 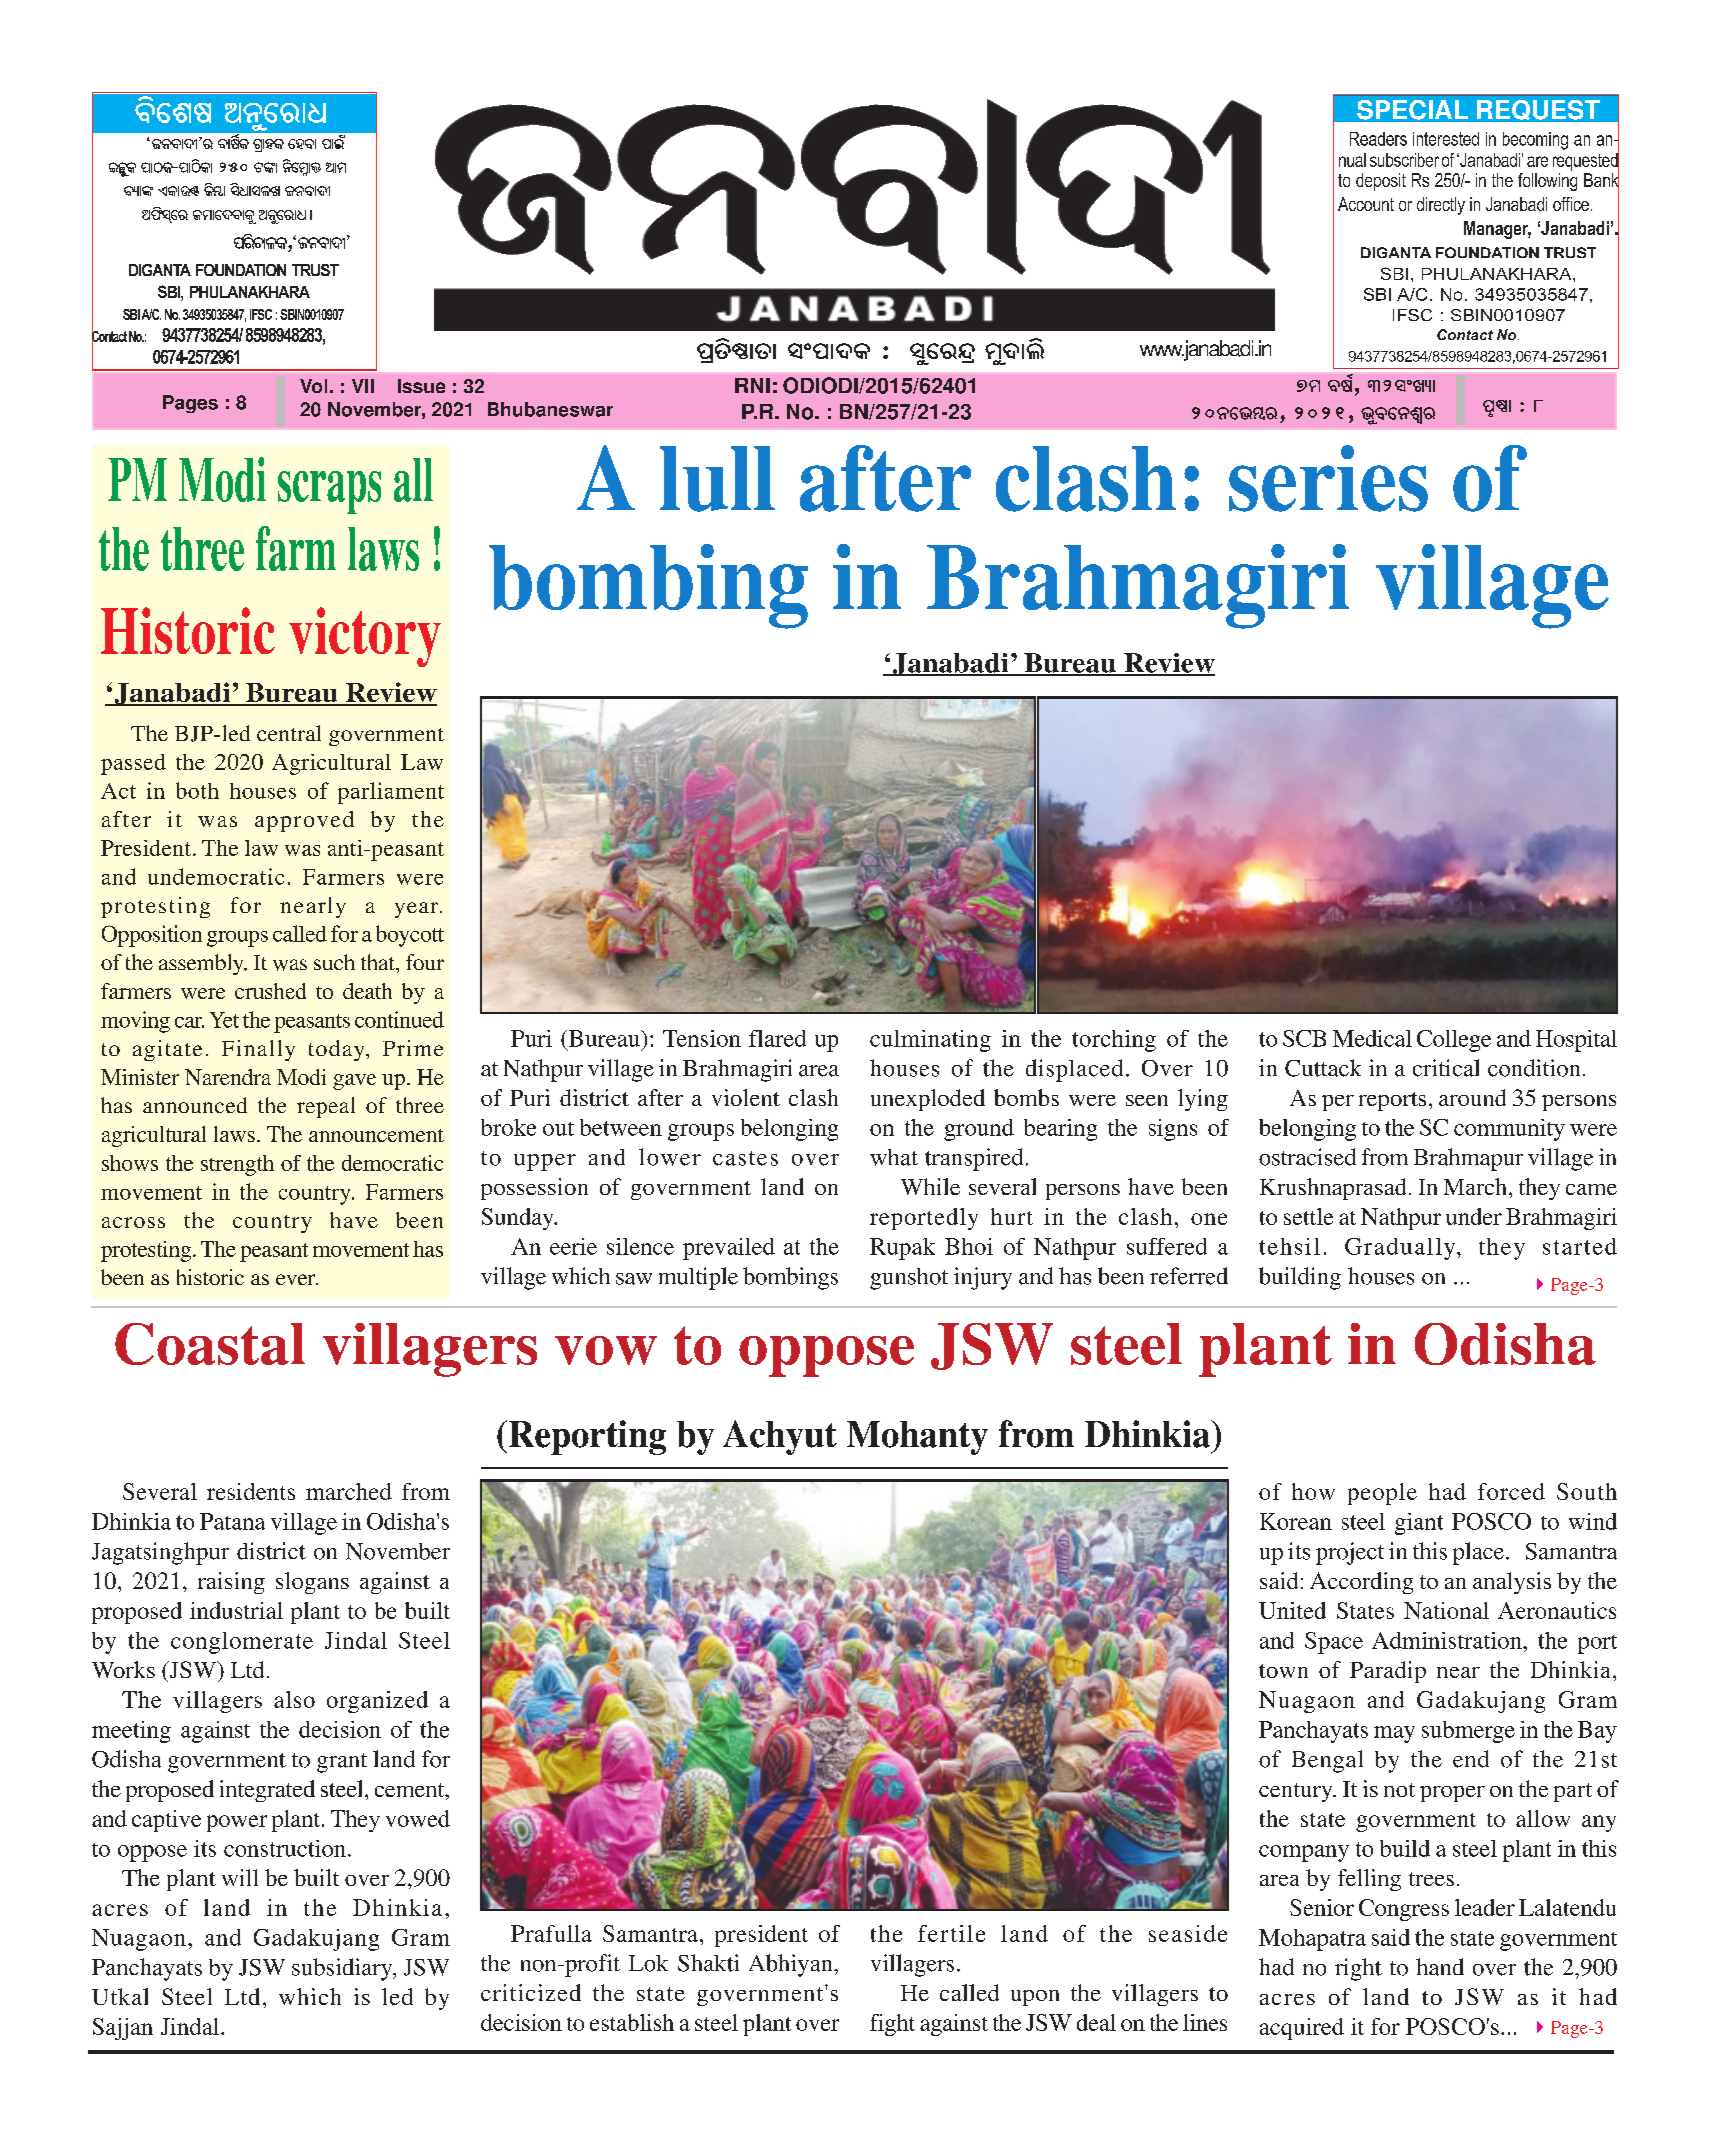 I want to click on Mohanty, so click(x=917, y=1438).
